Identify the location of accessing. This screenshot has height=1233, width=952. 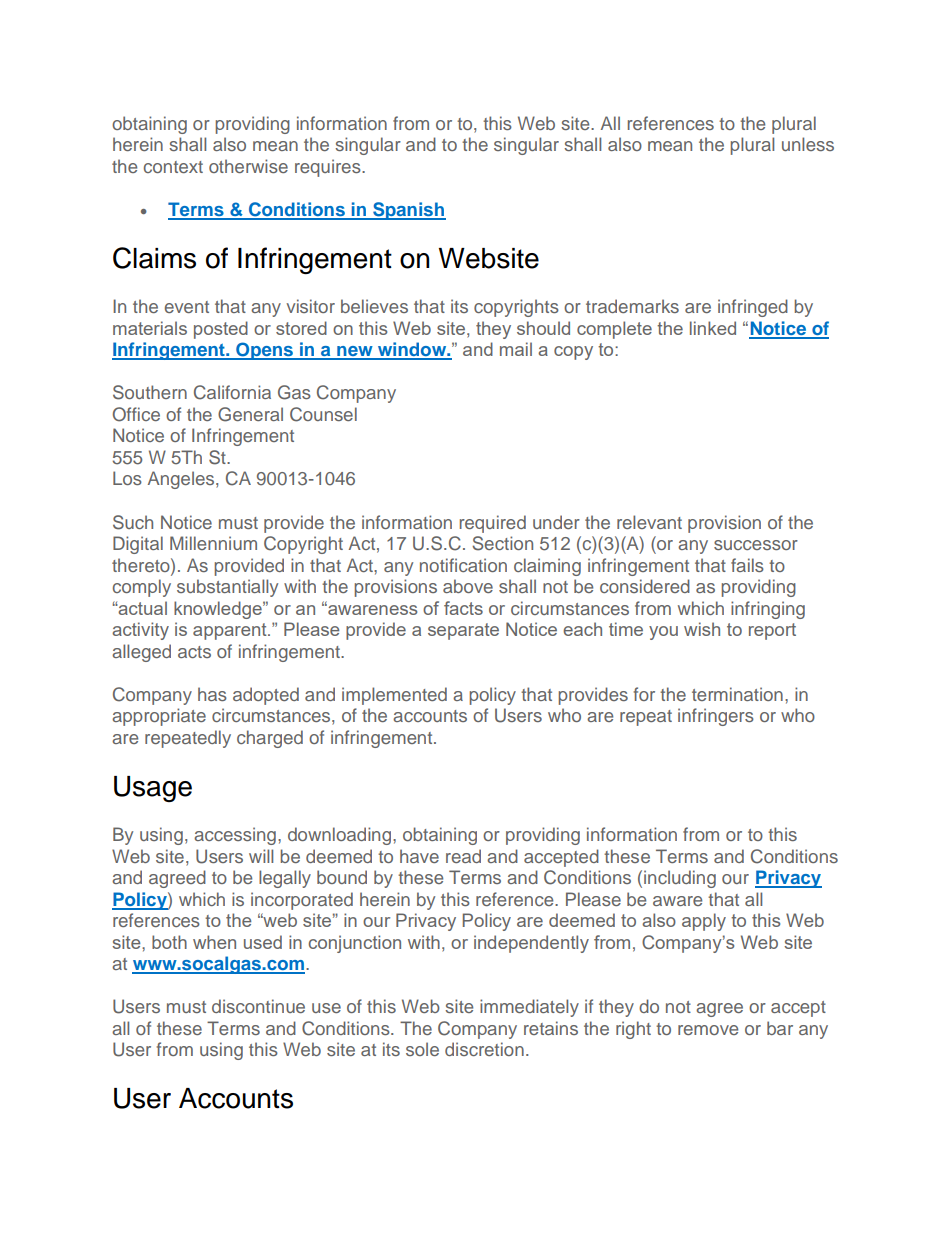
(235, 836).
